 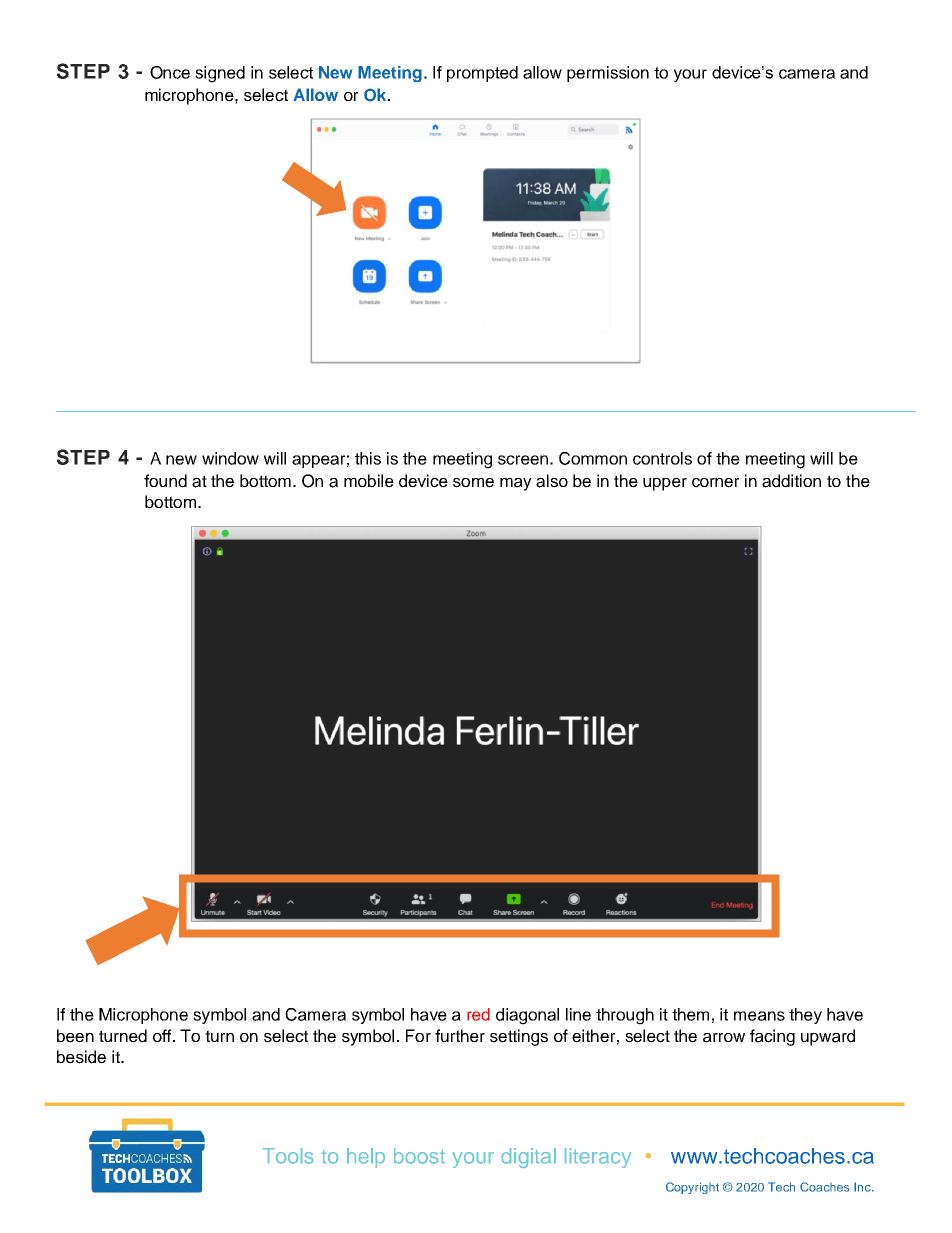 I want to click on Tools, so click(x=288, y=1156).
